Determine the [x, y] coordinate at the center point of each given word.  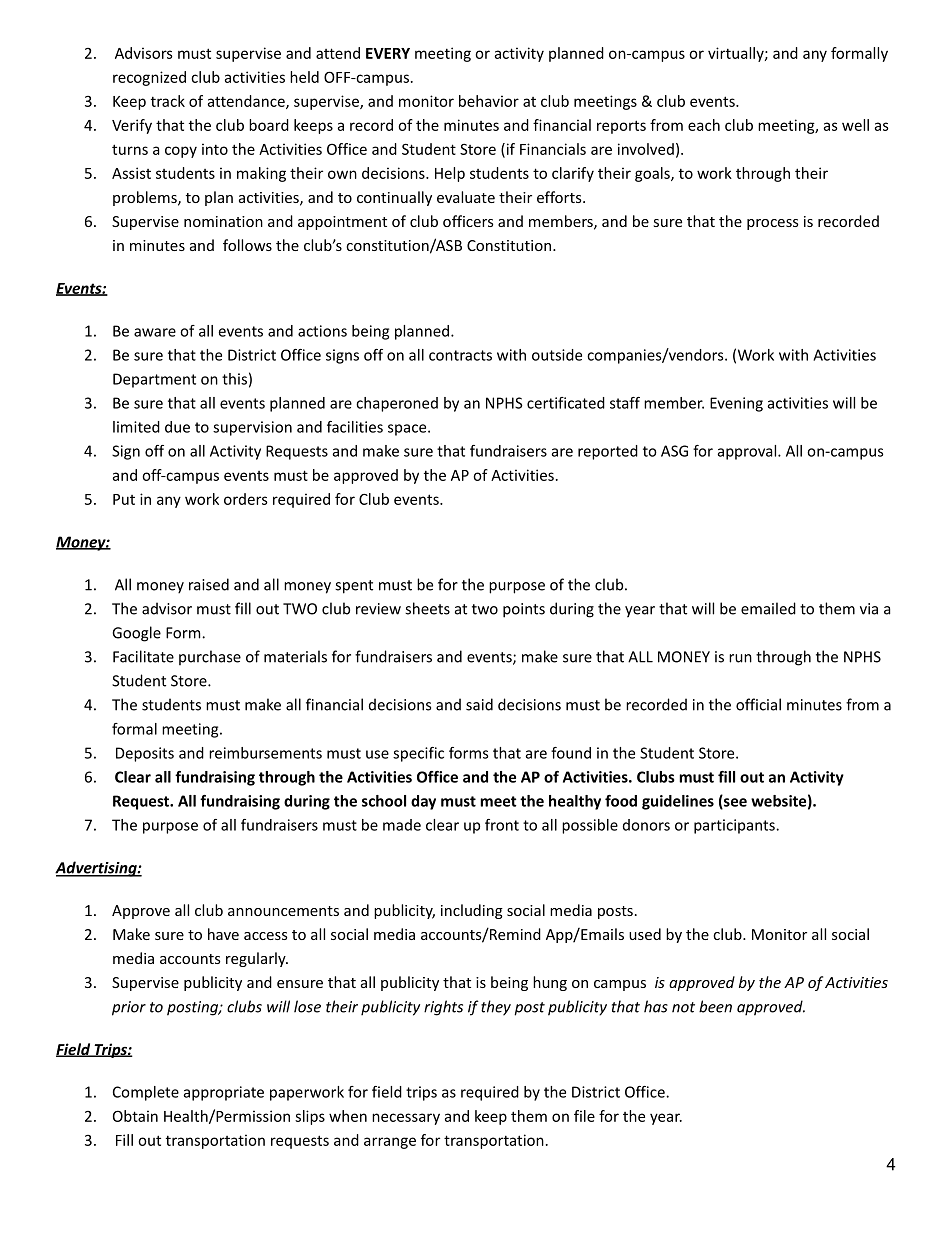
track [168, 101]
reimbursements [265, 753]
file [584, 1116]
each [704, 125]
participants [735, 826]
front [502, 825]
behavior [489, 101]
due [177, 427]
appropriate [224, 1093]
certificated [566, 403]
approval [748, 452]
